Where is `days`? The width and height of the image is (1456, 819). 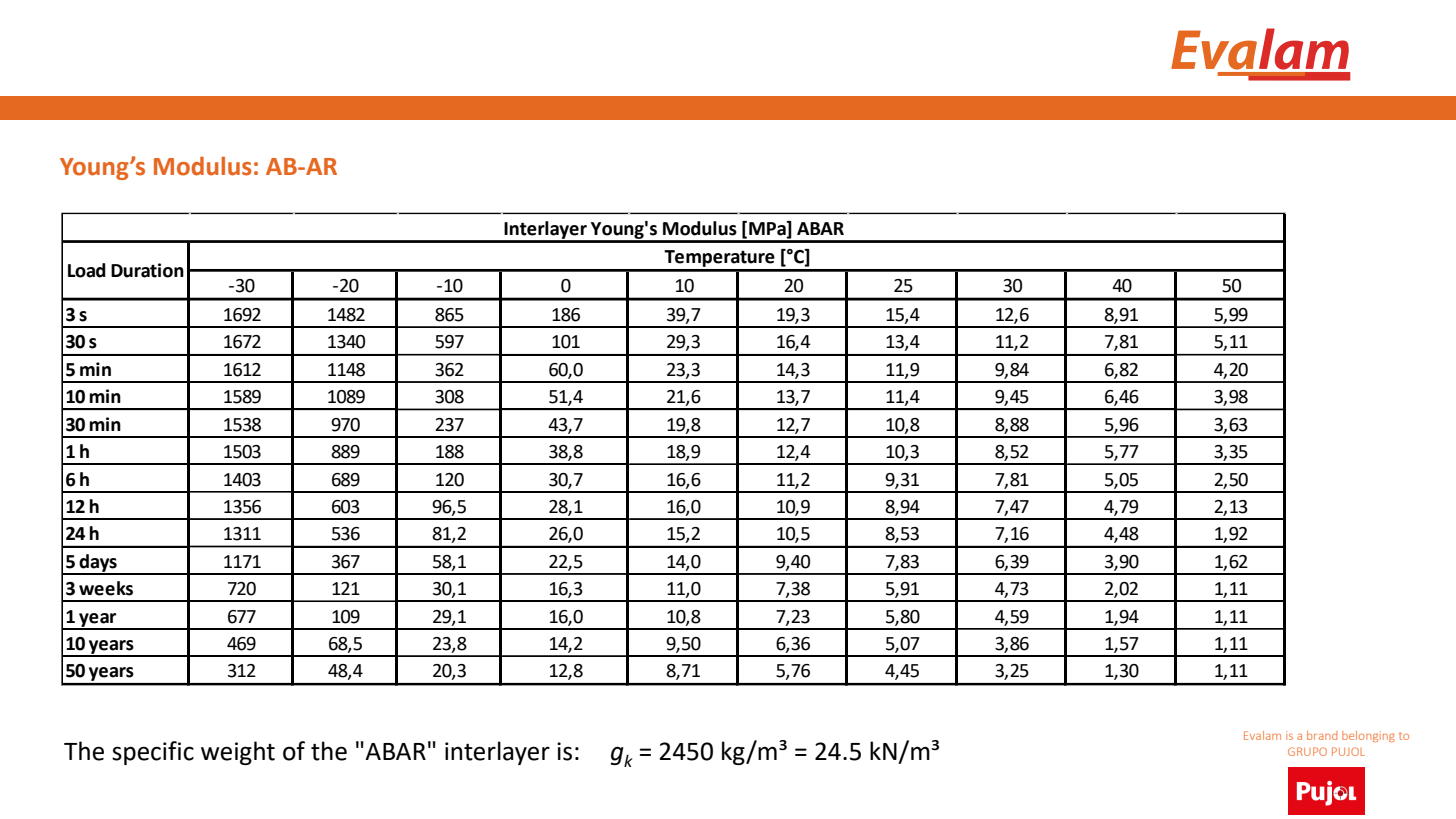
days is located at coordinates (98, 564).
